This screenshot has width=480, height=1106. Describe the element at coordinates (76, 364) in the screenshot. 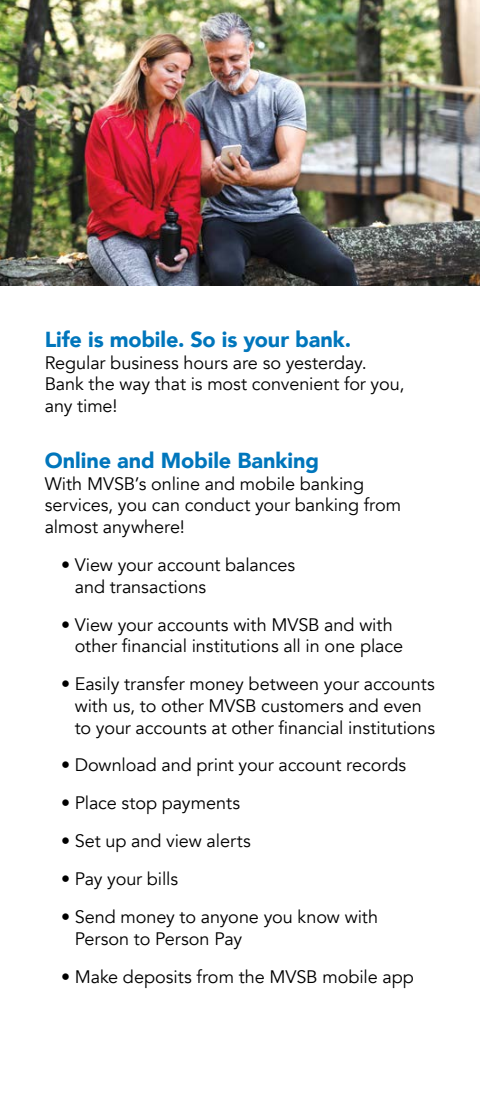

I see `Regular` at that location.
